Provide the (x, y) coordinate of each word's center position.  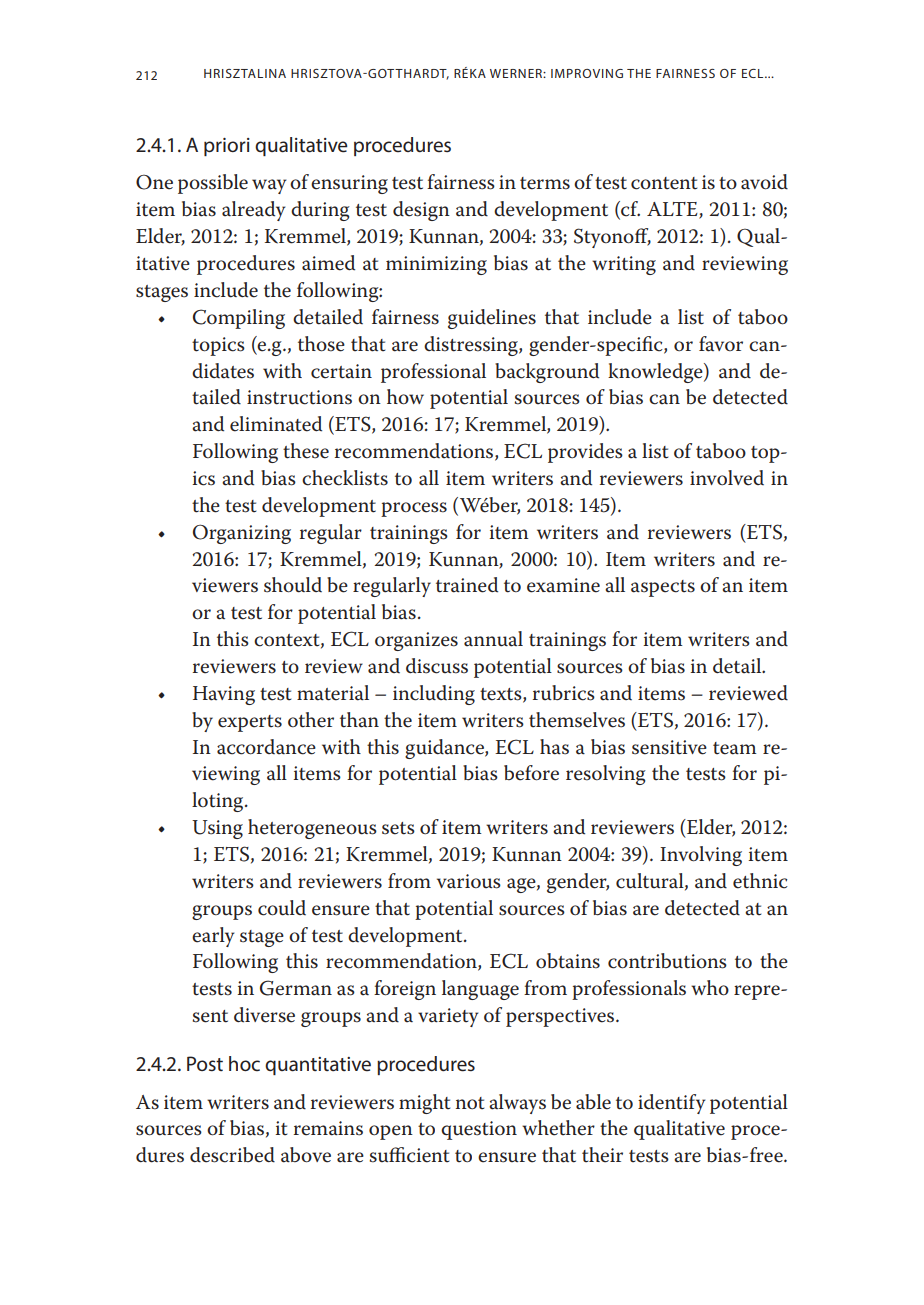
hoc (244, 1063)
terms (545, 183)
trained (467, 585)
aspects (663, 588)
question (479, 1130)
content (664, 183)
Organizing (242, 534)
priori (227, 147)
